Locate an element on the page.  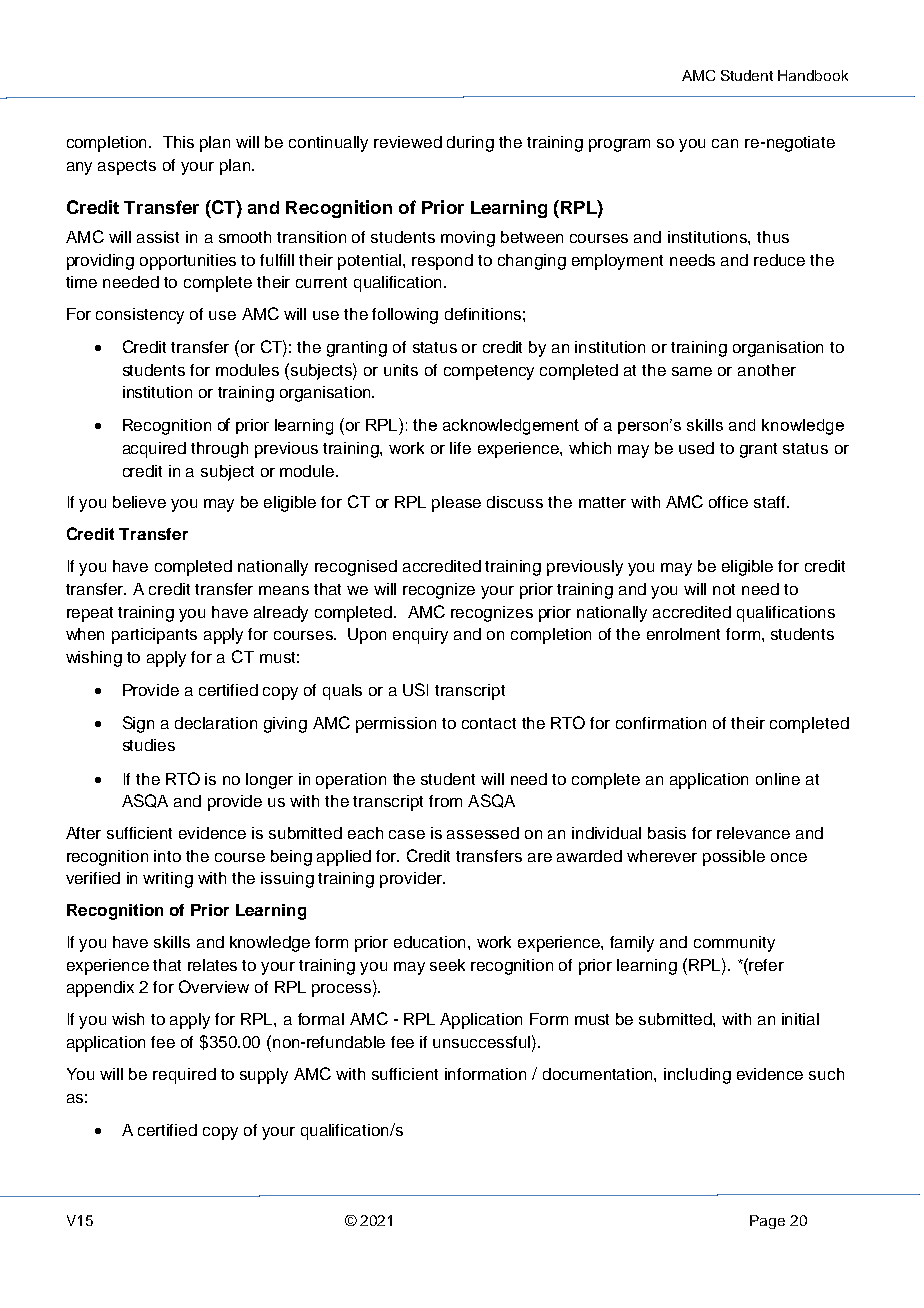
during is located at coordinates (470, 144).
